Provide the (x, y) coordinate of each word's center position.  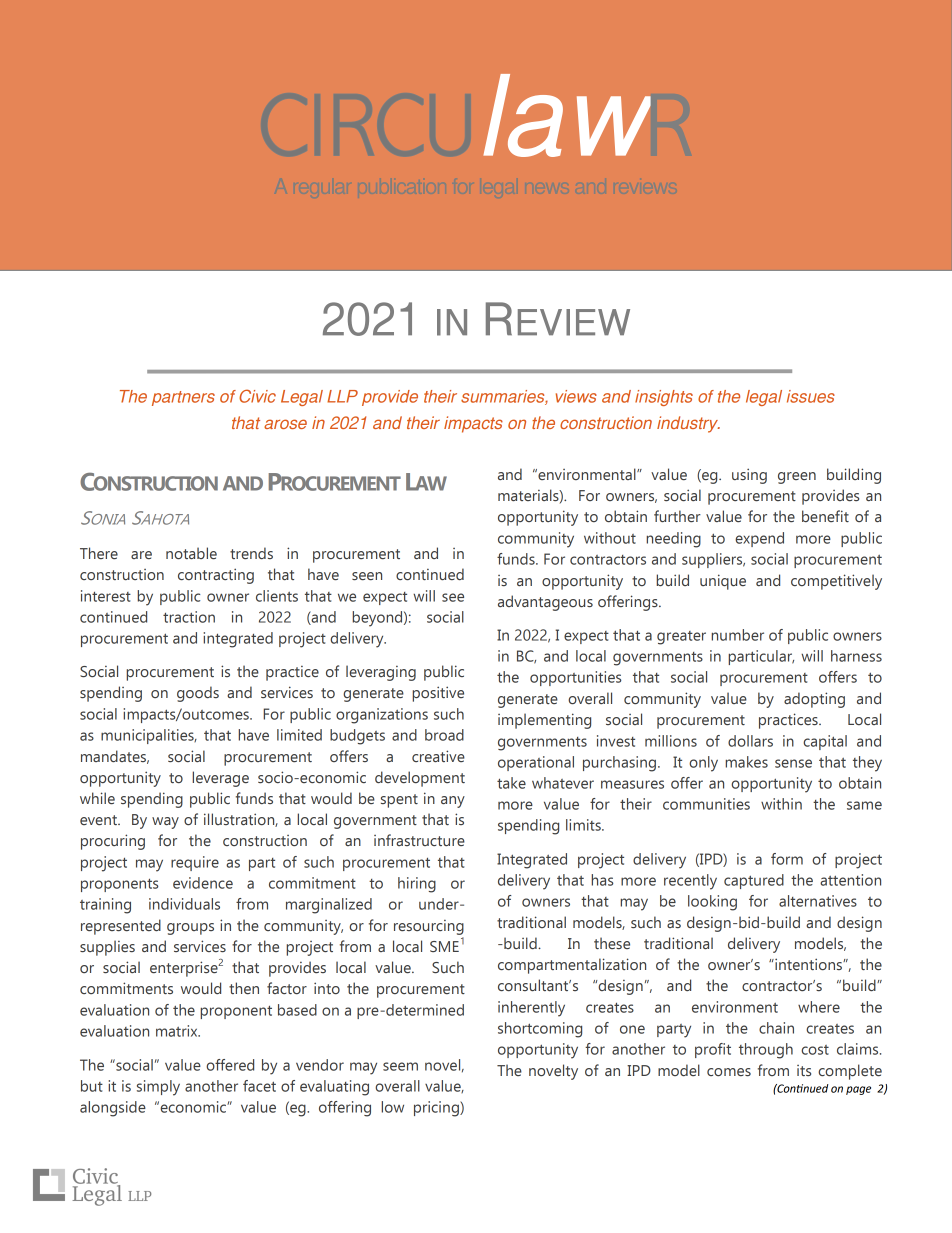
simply (158, 1088)
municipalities (148, 736)
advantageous (545, 603)
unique (723, 582)
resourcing (429, 927)
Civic (257, 396)
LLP (342, 396)
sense (793, 763)
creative (438, 756)
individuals (184, 904)
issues (811, 396)
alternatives (818, 901)
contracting (216, 576)
